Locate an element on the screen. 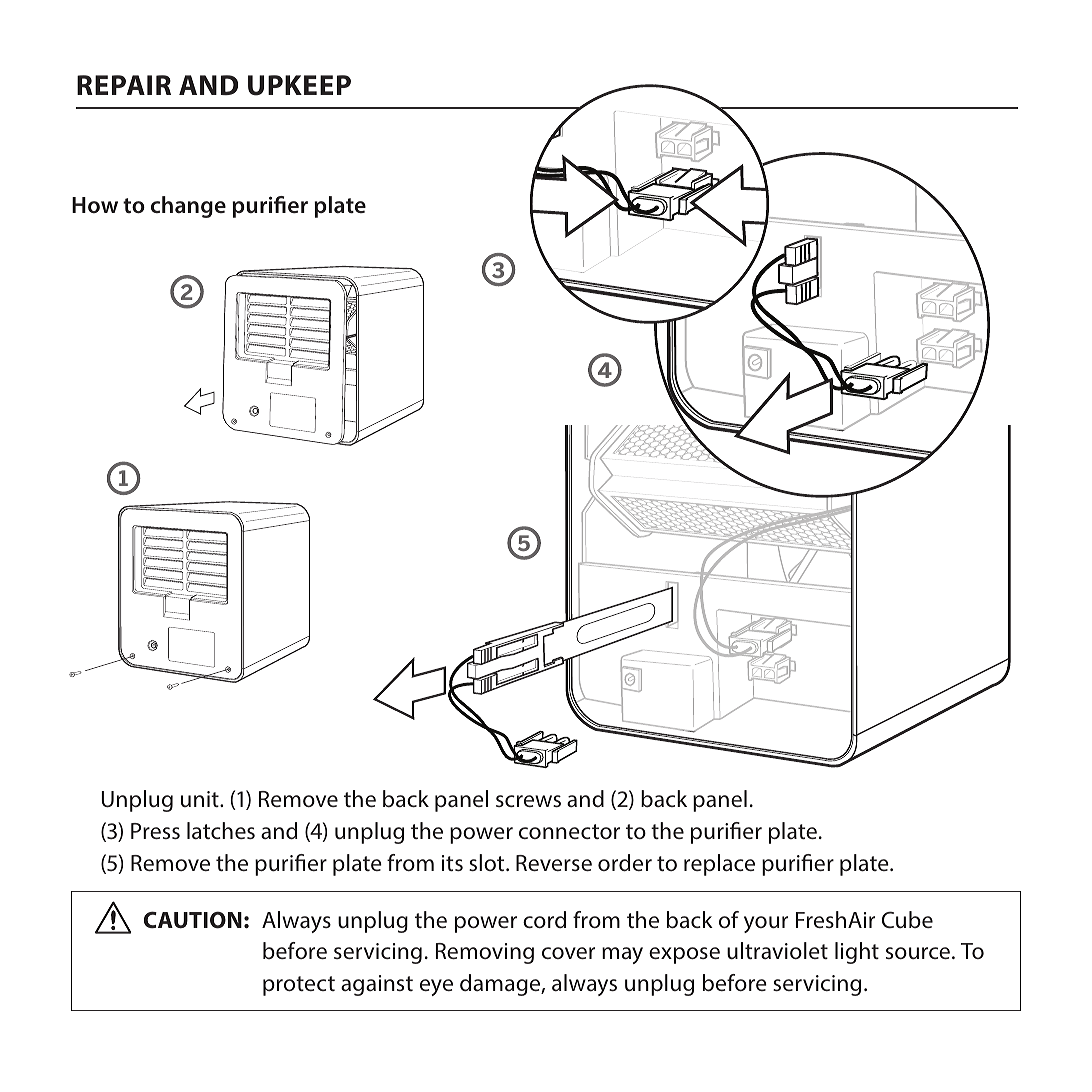 The image size is (1092, 1092). CAUTION is located at coordinates (193, 920).
